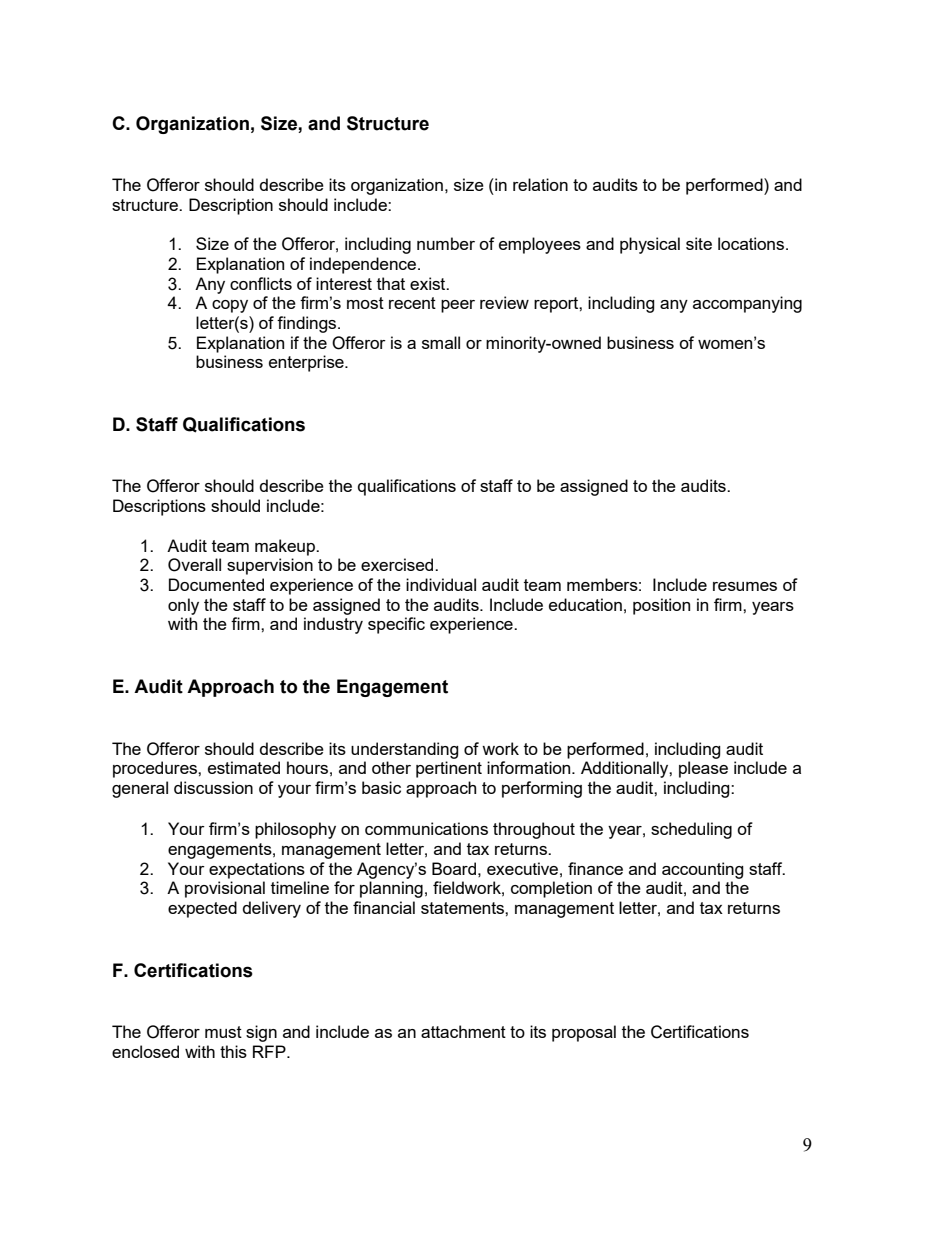 The height and width of the image is (1233, 952). Describe the element at coordinates (261, 283) in the image. I see `conflicts` at that location.
